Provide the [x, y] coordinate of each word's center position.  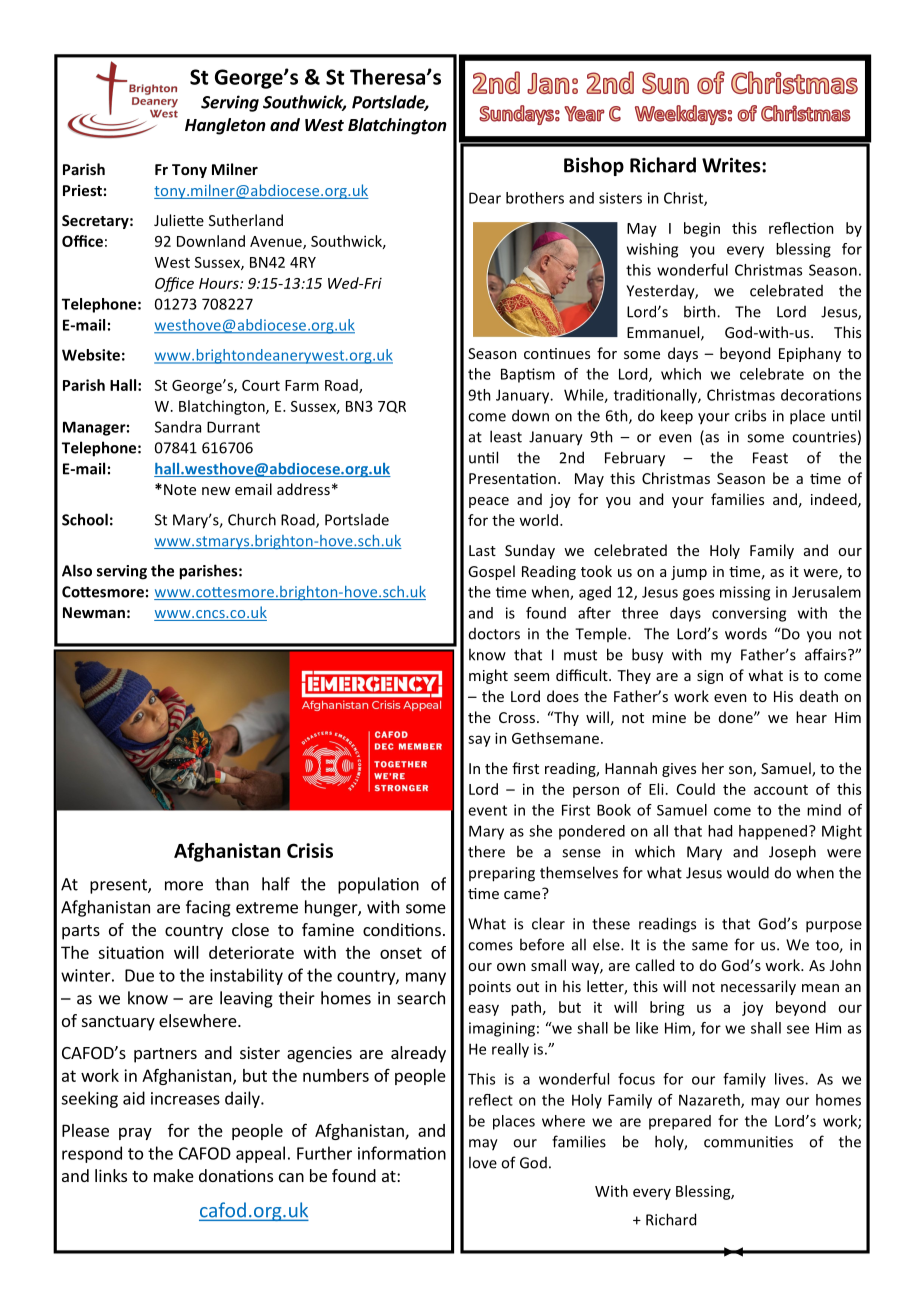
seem [531, 677]
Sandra [178, 427]
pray [135, 1133]
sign [710, 677]
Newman [94, 612]
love [483, 1162]
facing [208, 908]
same [710, 946]
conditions [402, 929]
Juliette [179, 220]
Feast [770, 458]
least [506, 436]
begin [702, 229]
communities [748, 1142]
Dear [485, 198]
